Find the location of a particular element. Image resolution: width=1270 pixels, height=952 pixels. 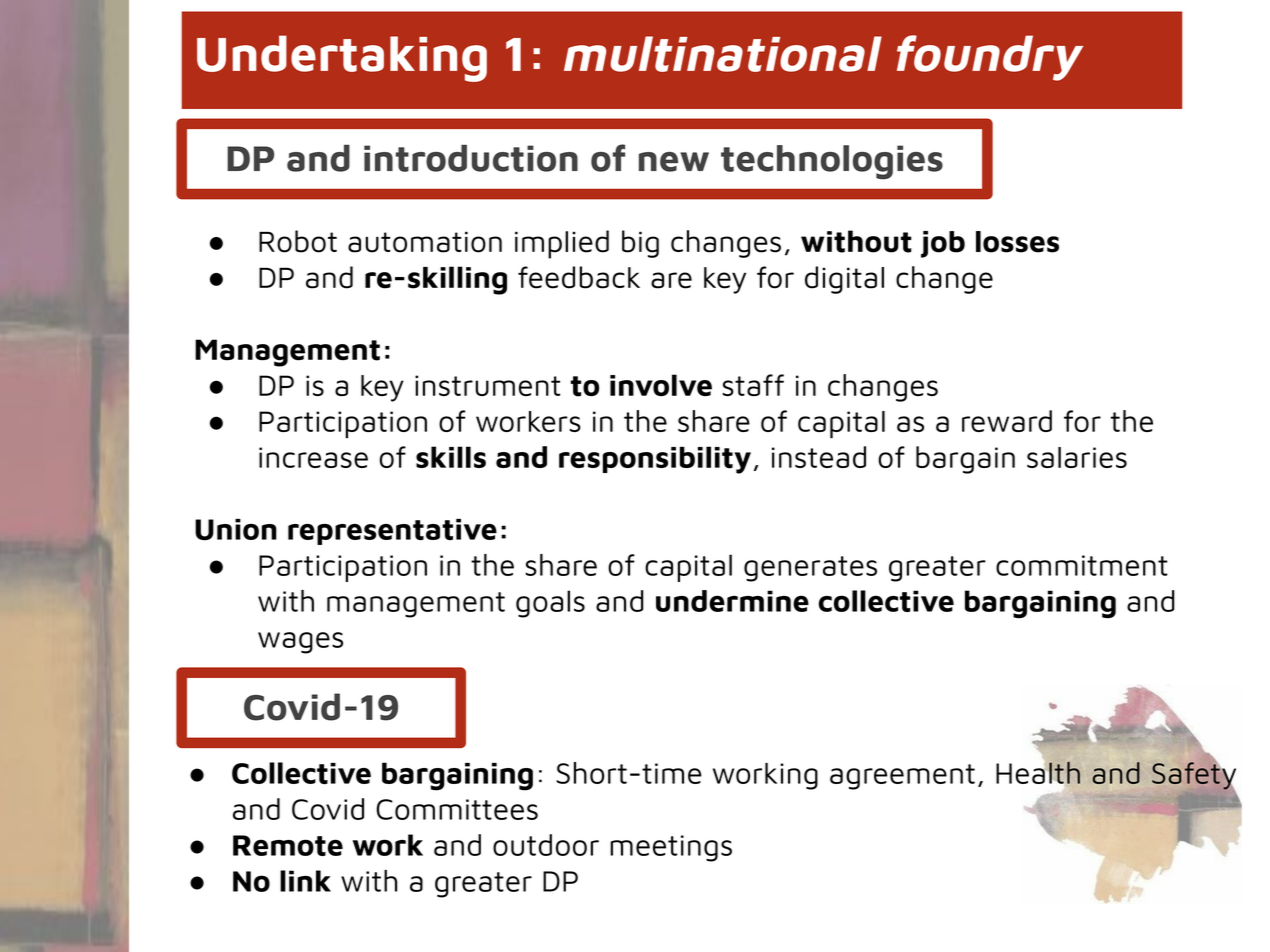

wages is located at coordinates (300, 643).
